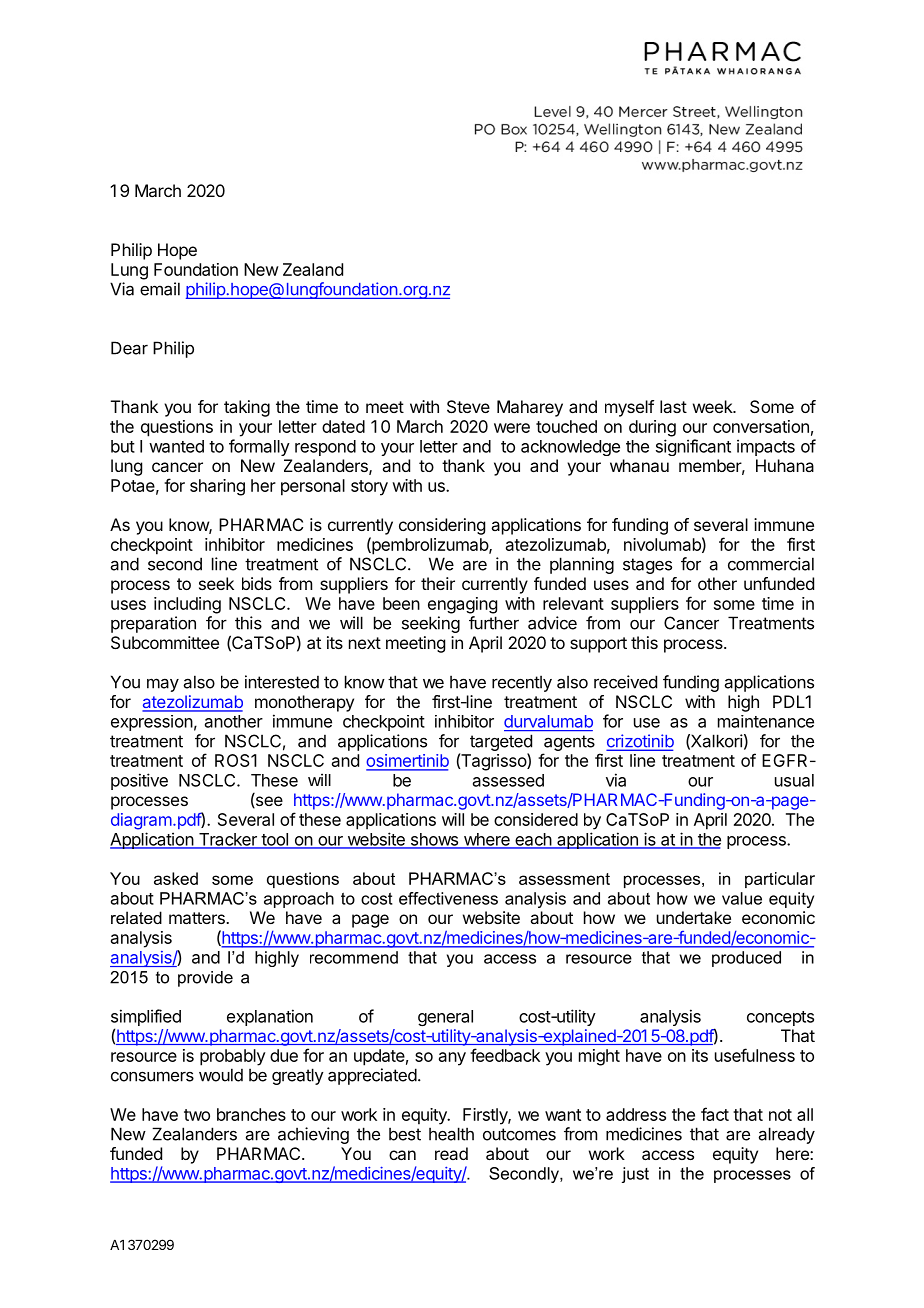 The width and height of the screenshot is (924, 1308). I want to click on considering, so click(442, 526).
